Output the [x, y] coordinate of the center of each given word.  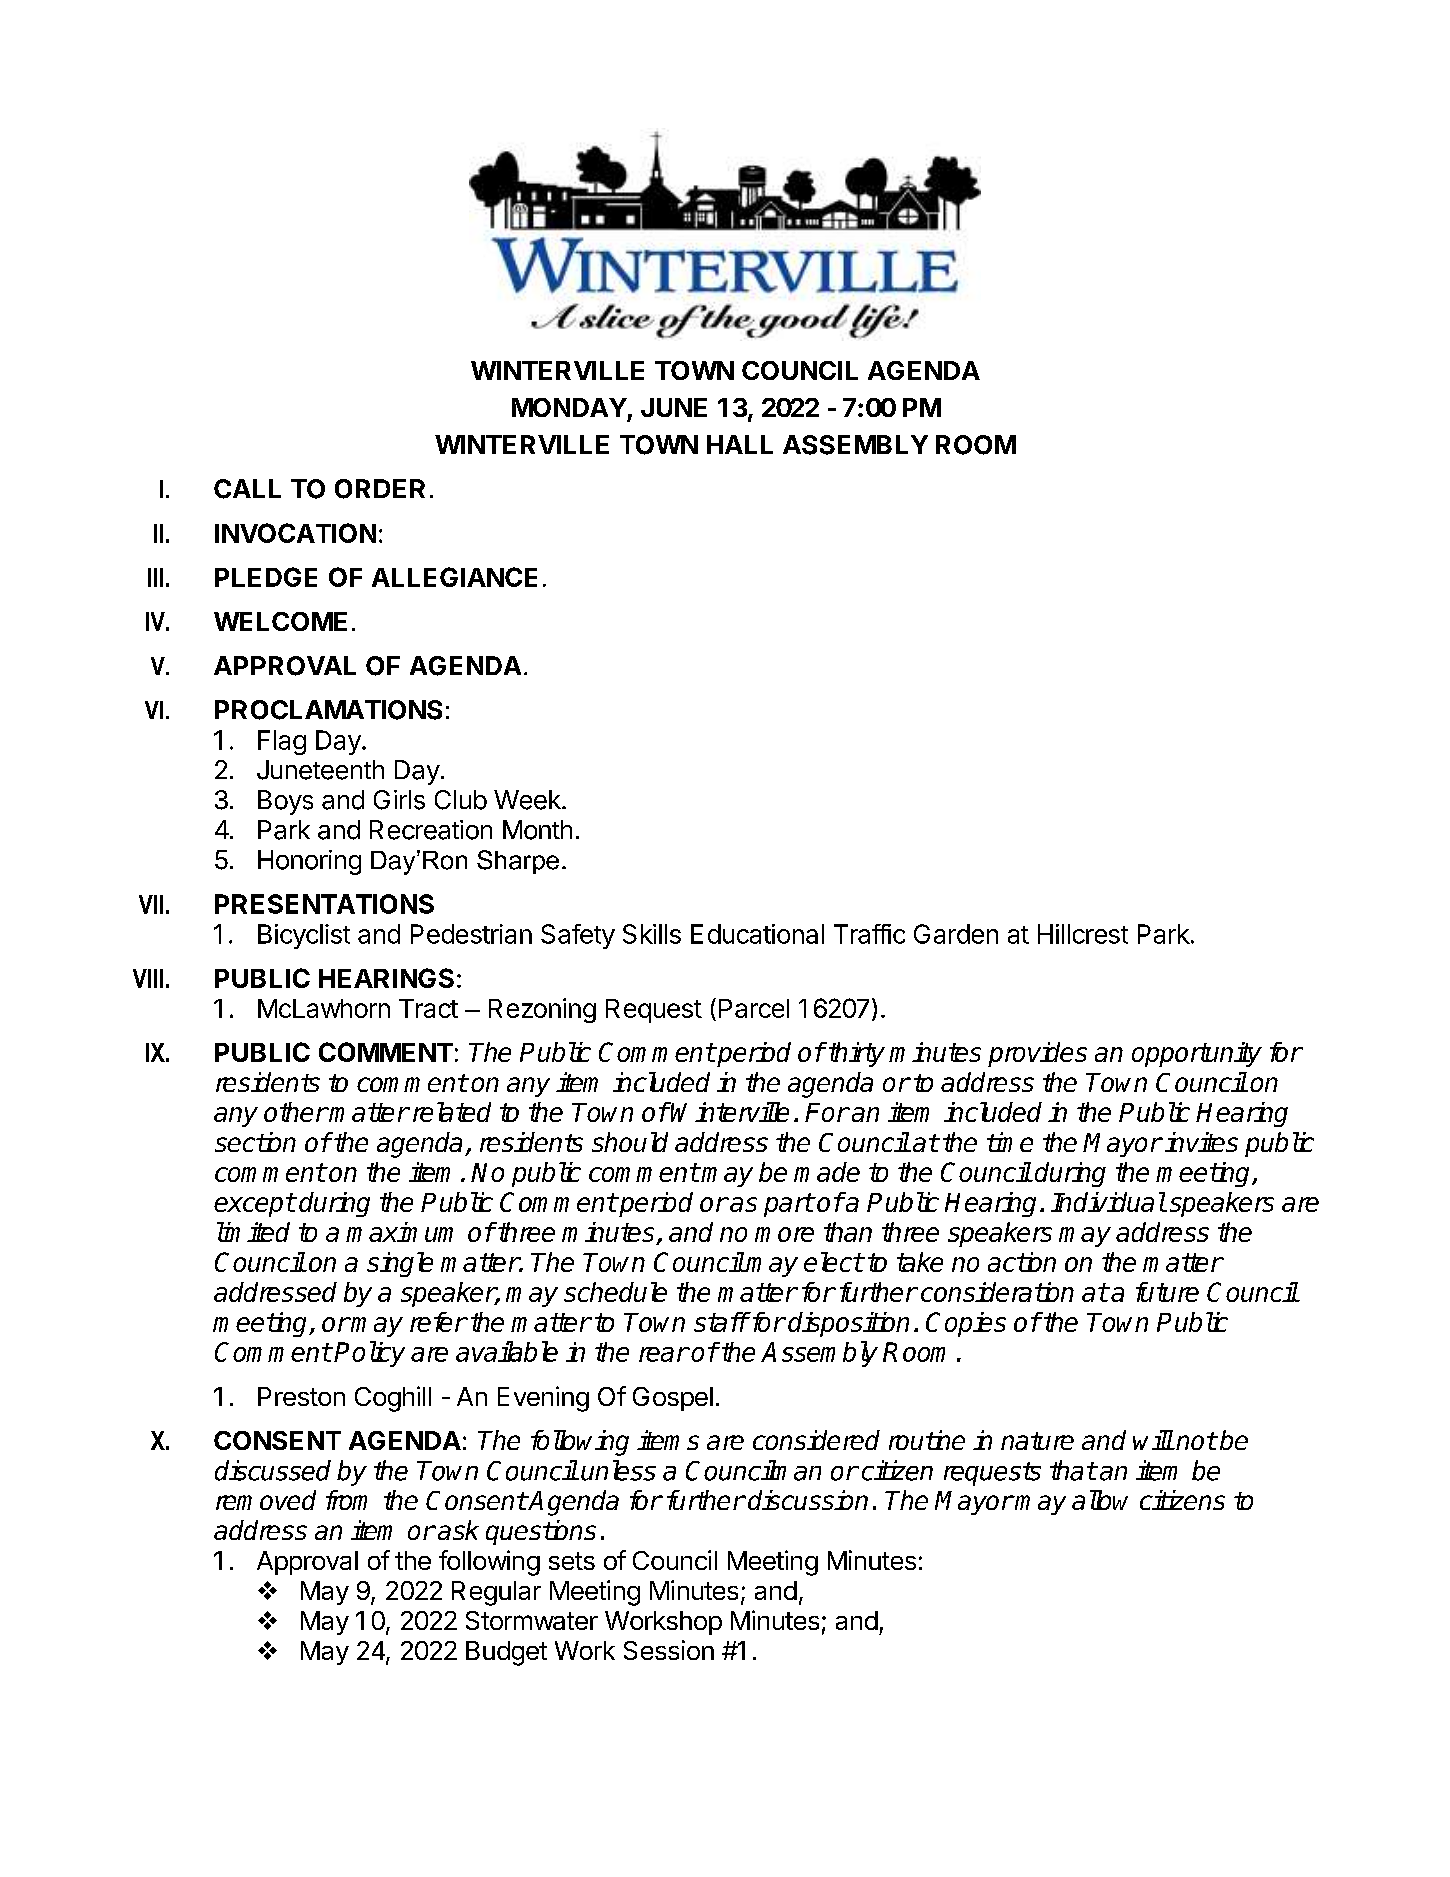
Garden [956, 934]
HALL [740, 444]
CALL [247, 489]
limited [253, 1232]
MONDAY [569, 407]
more [784, 1234]
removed [266, 1500]
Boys [285, 802]
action [1022, 1262]
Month [537, 830]
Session [669, 1650]
